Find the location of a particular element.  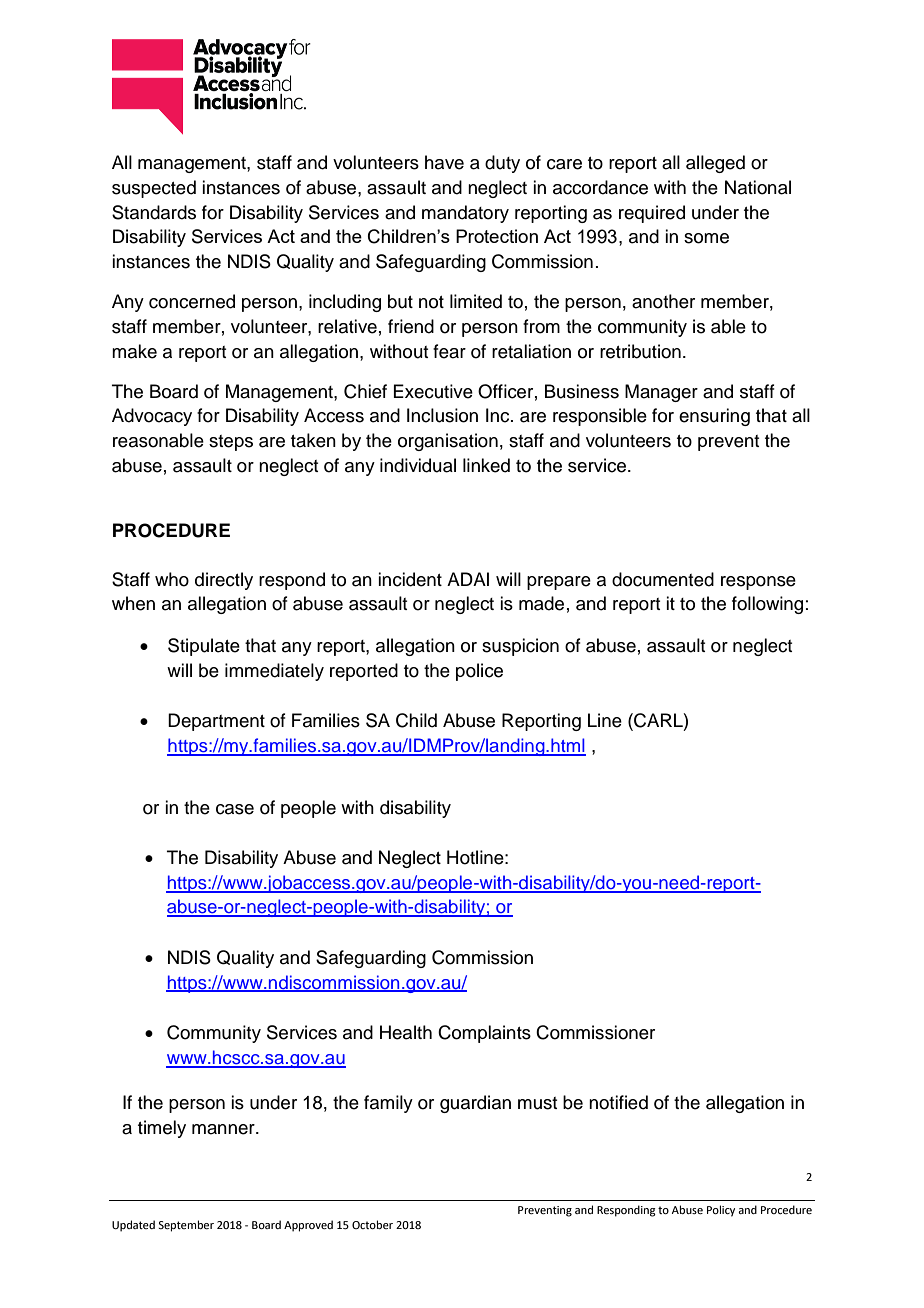

following is located at coordinates (767, 605).
